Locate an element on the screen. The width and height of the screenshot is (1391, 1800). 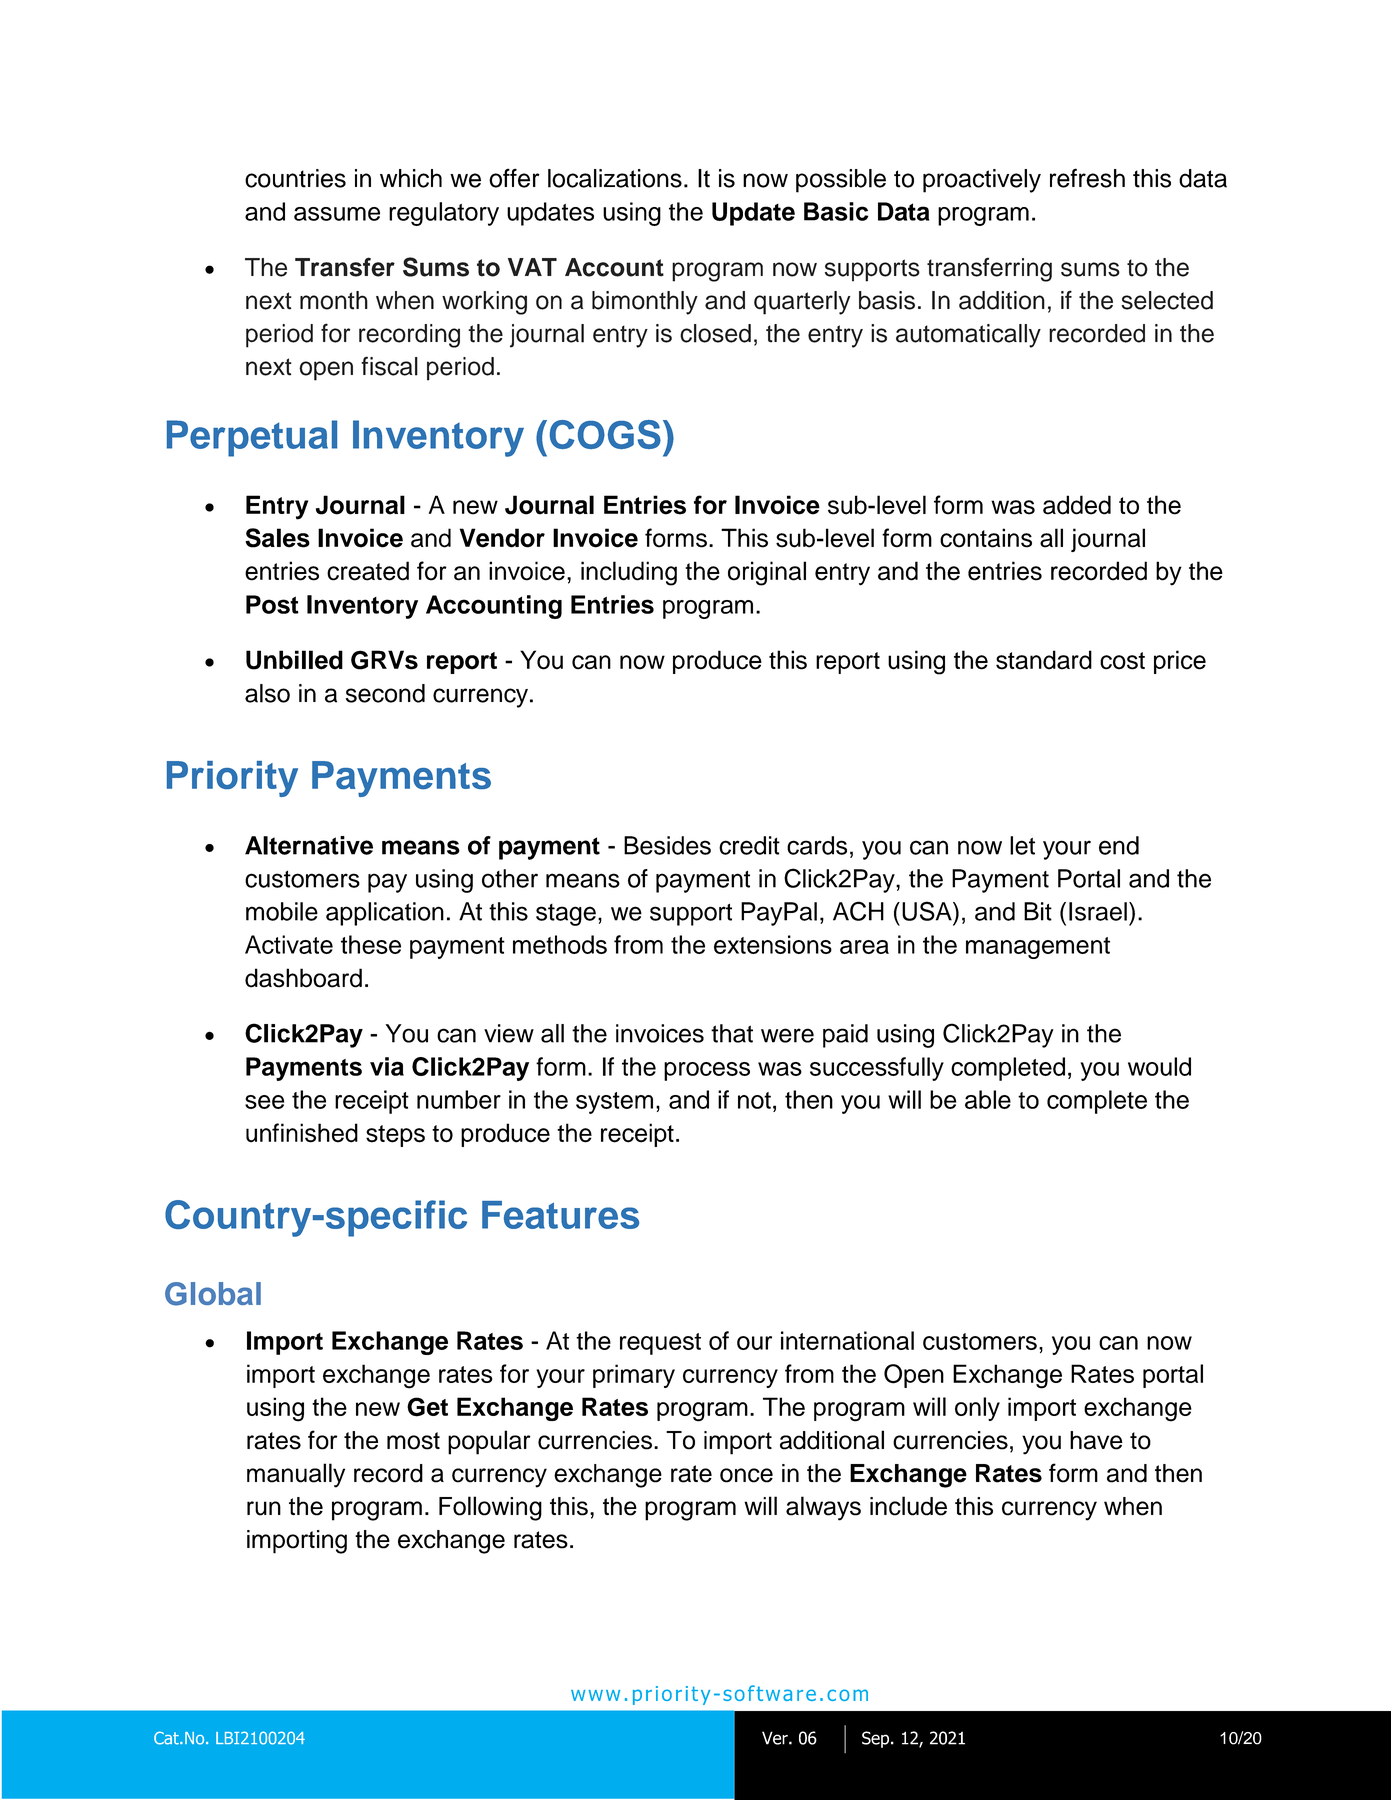
localizations is located at coordinates (615, 178).
